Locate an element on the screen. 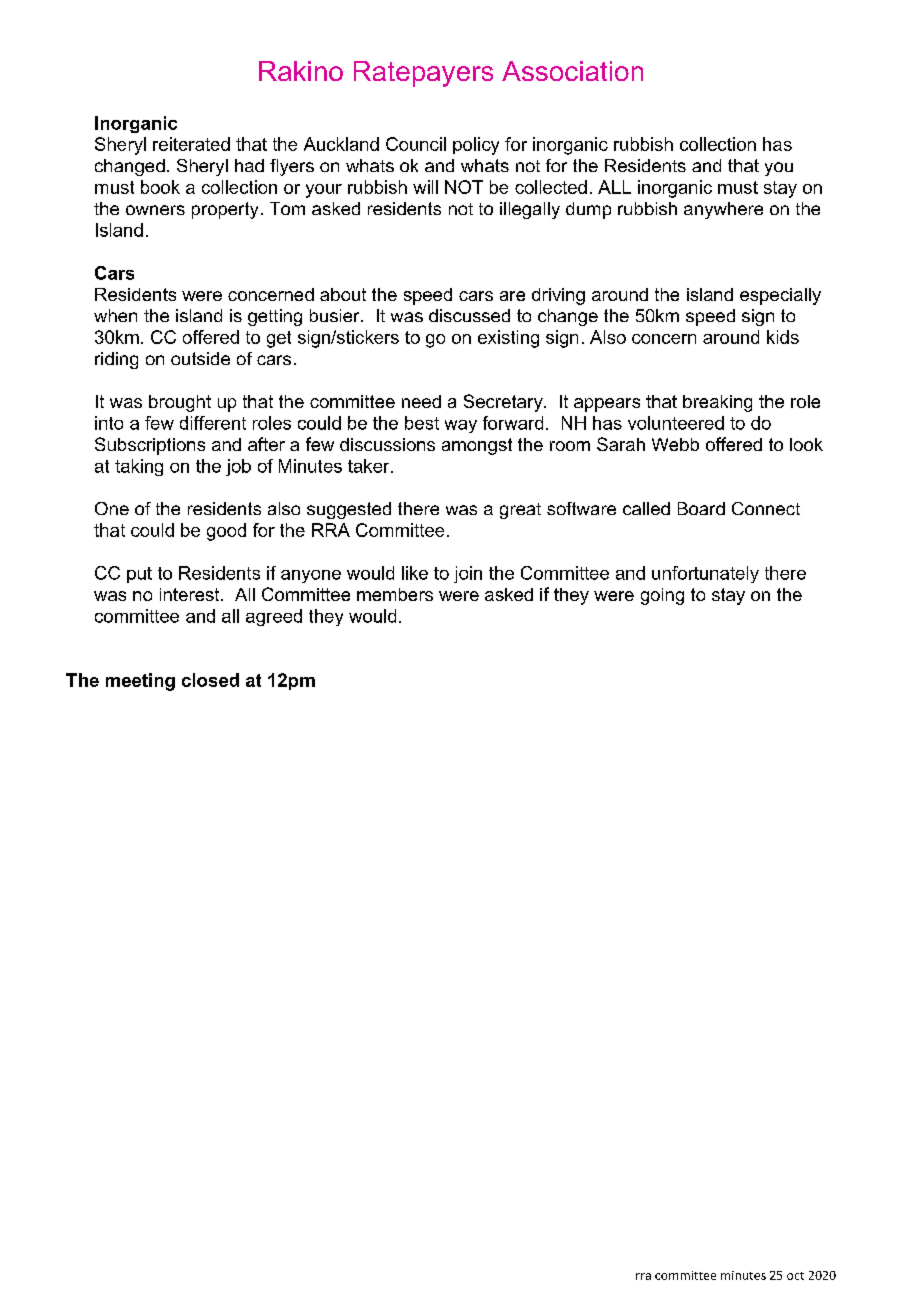 The width and height of the screenshot is (924, 1308). Board is located at coordinates (701, 508).
